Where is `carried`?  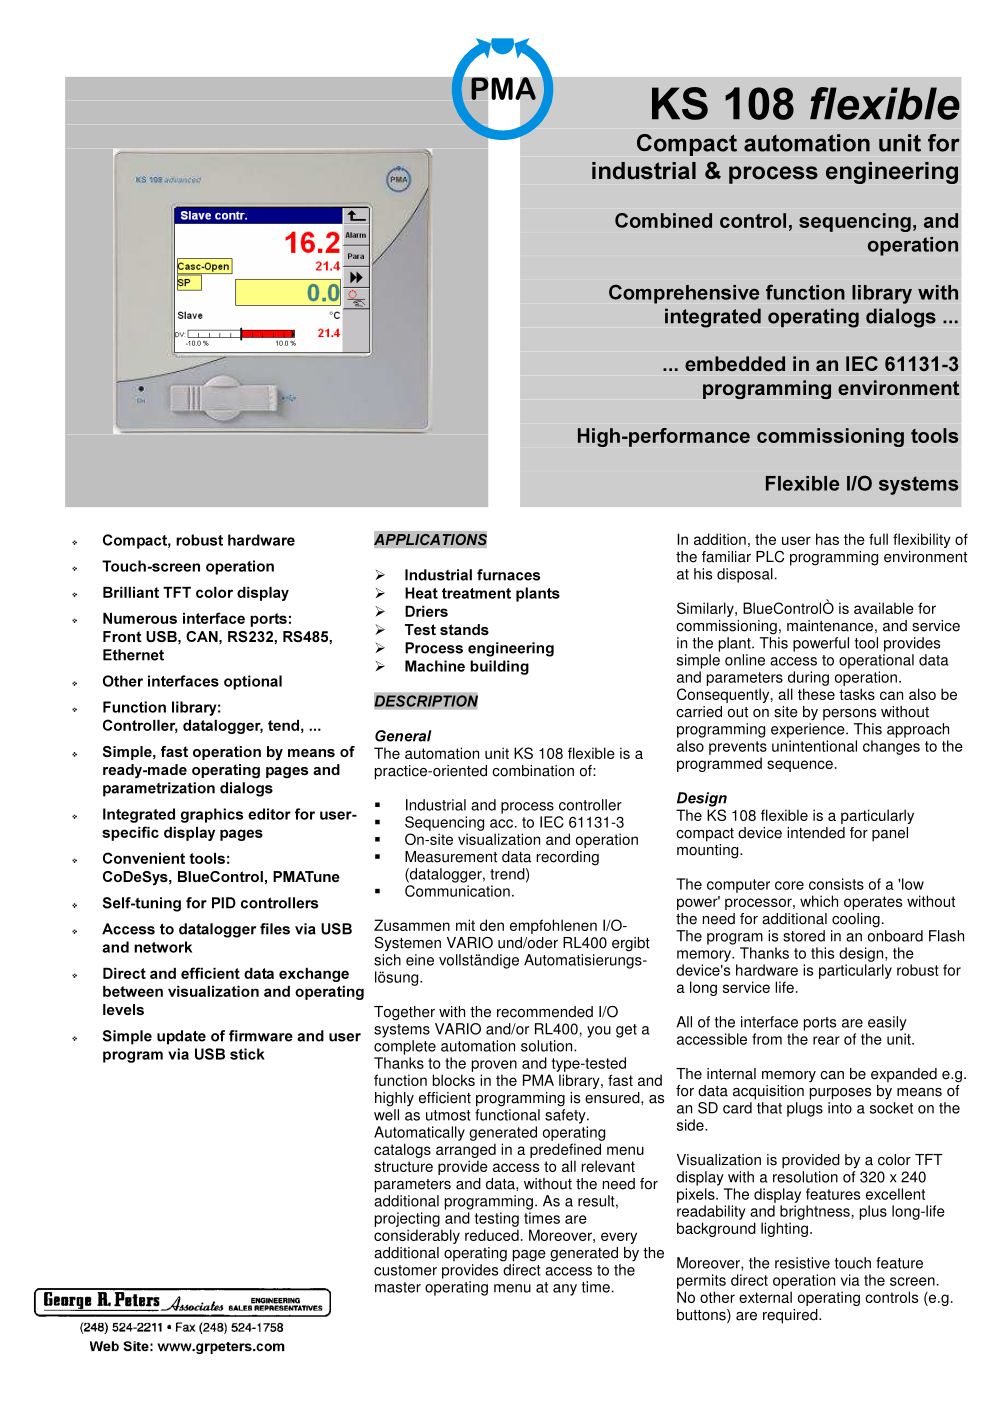 carried is located at coordinates (699, 712).
